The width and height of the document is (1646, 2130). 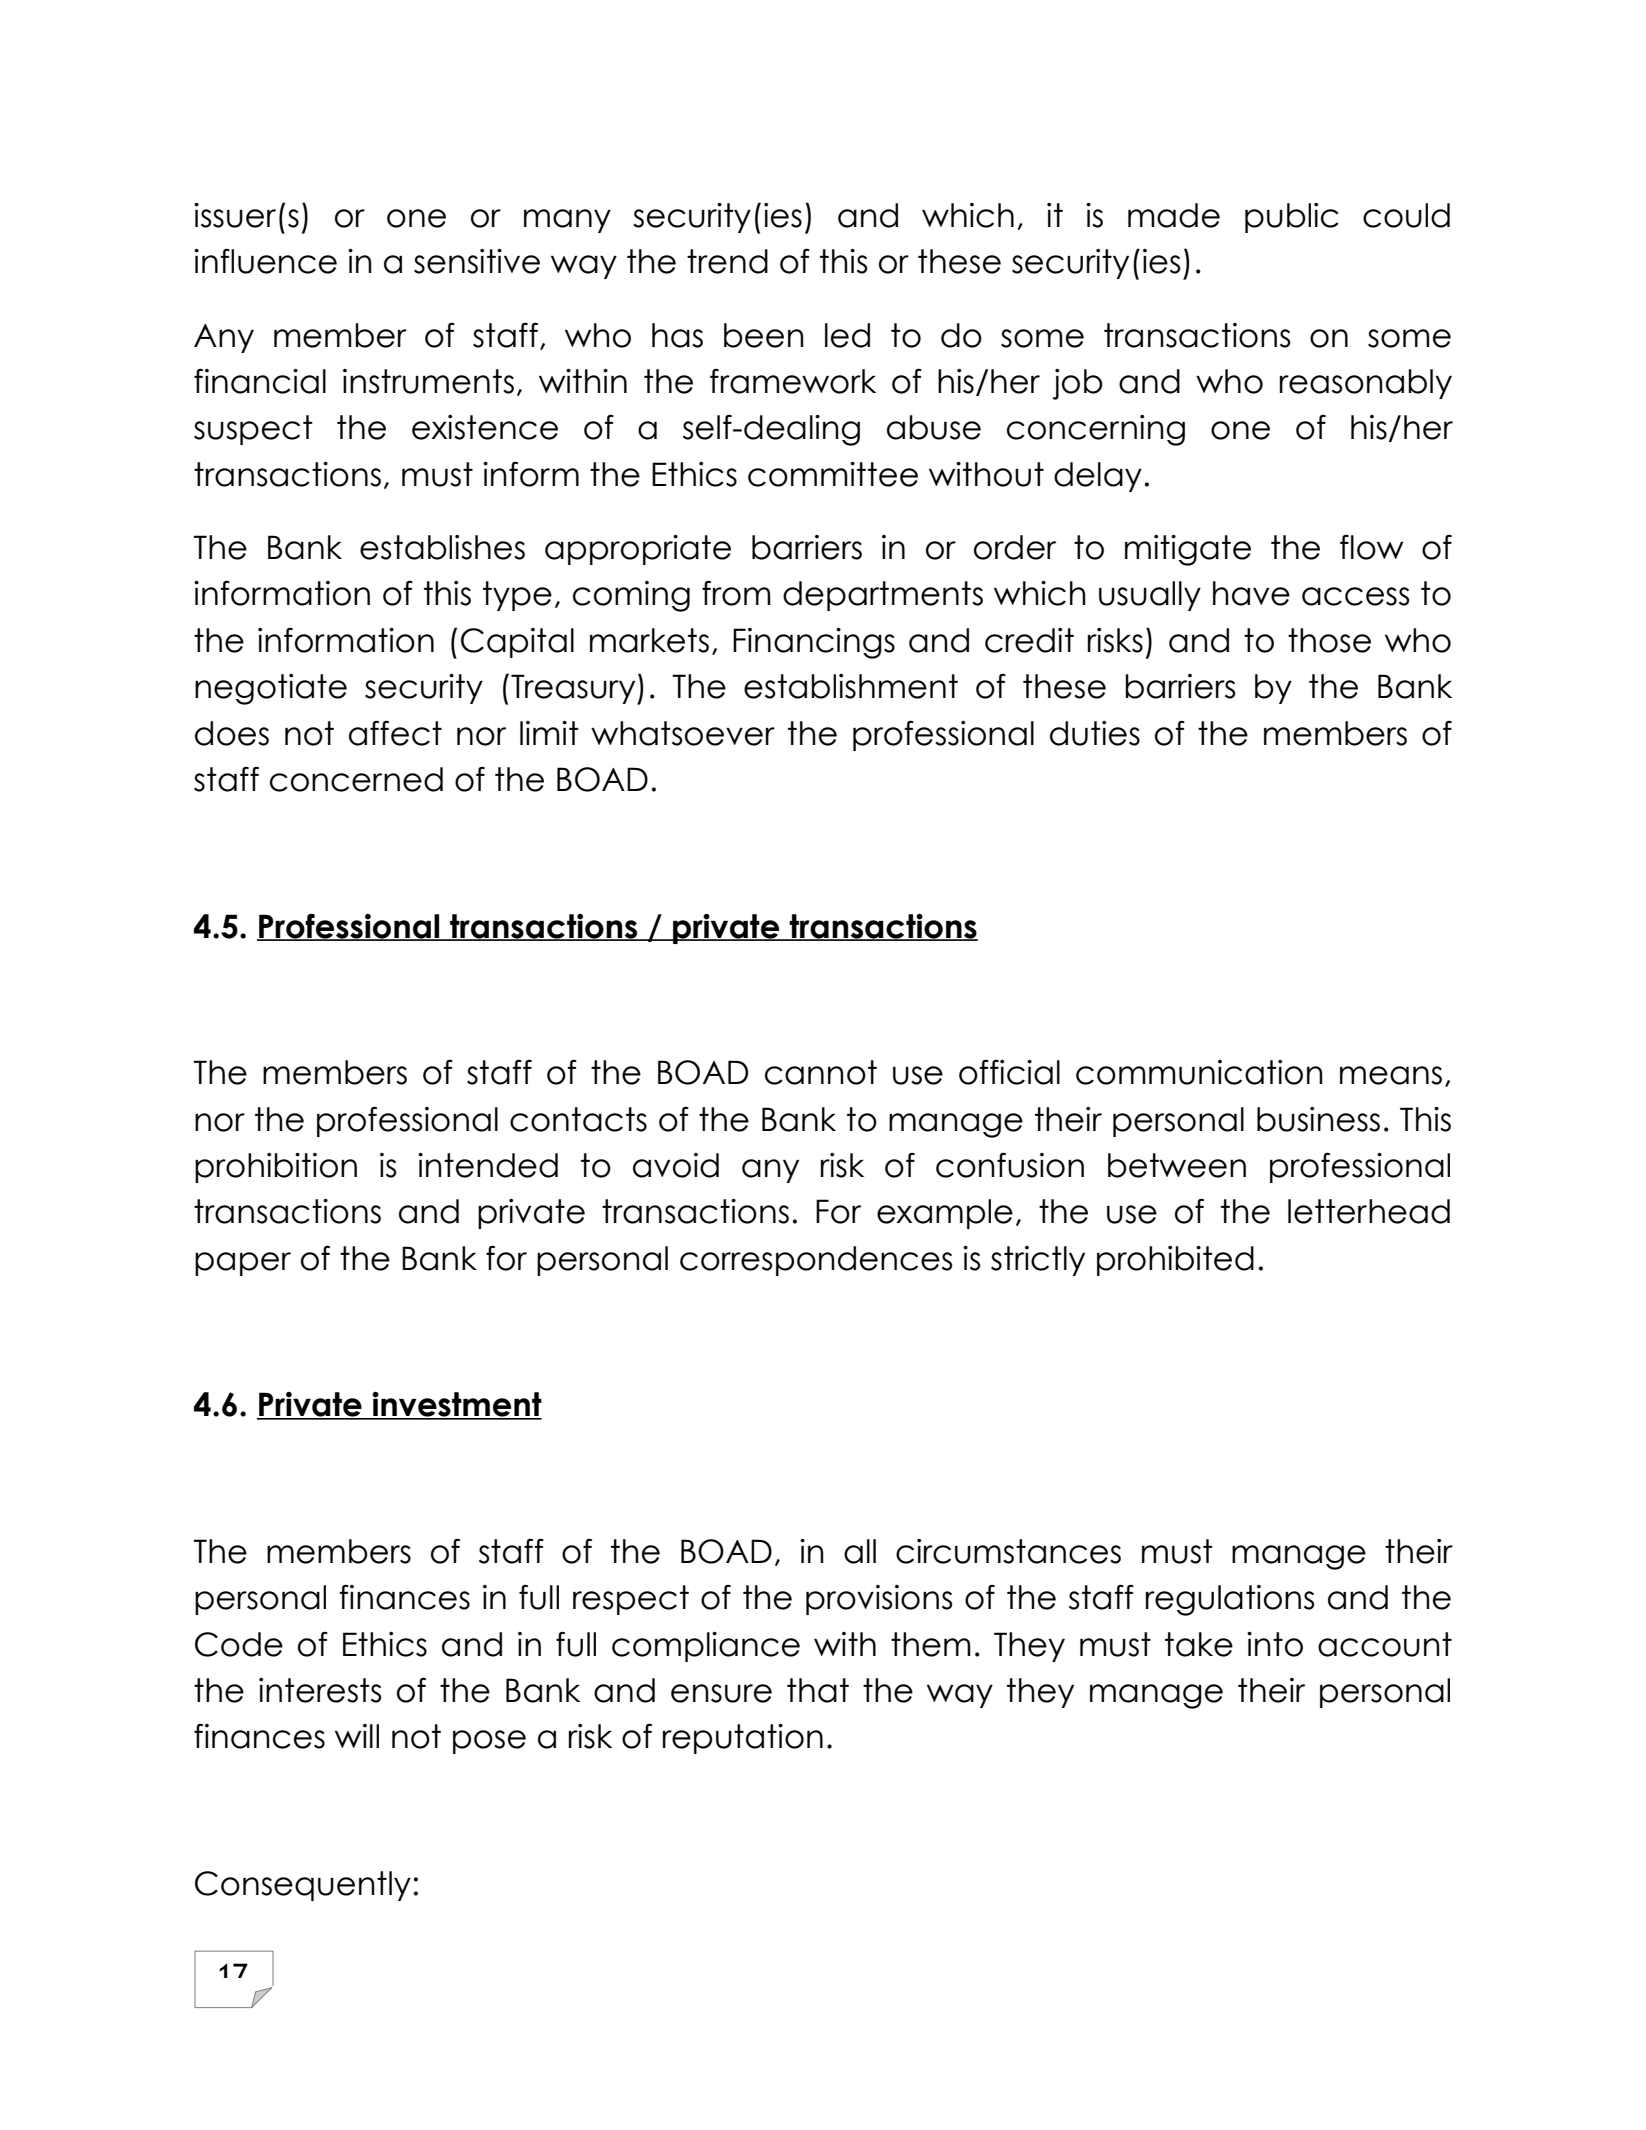 What do you see at coordinates (356, 779) in the document?
I see `concerned` at bounding box center [356, 779].
